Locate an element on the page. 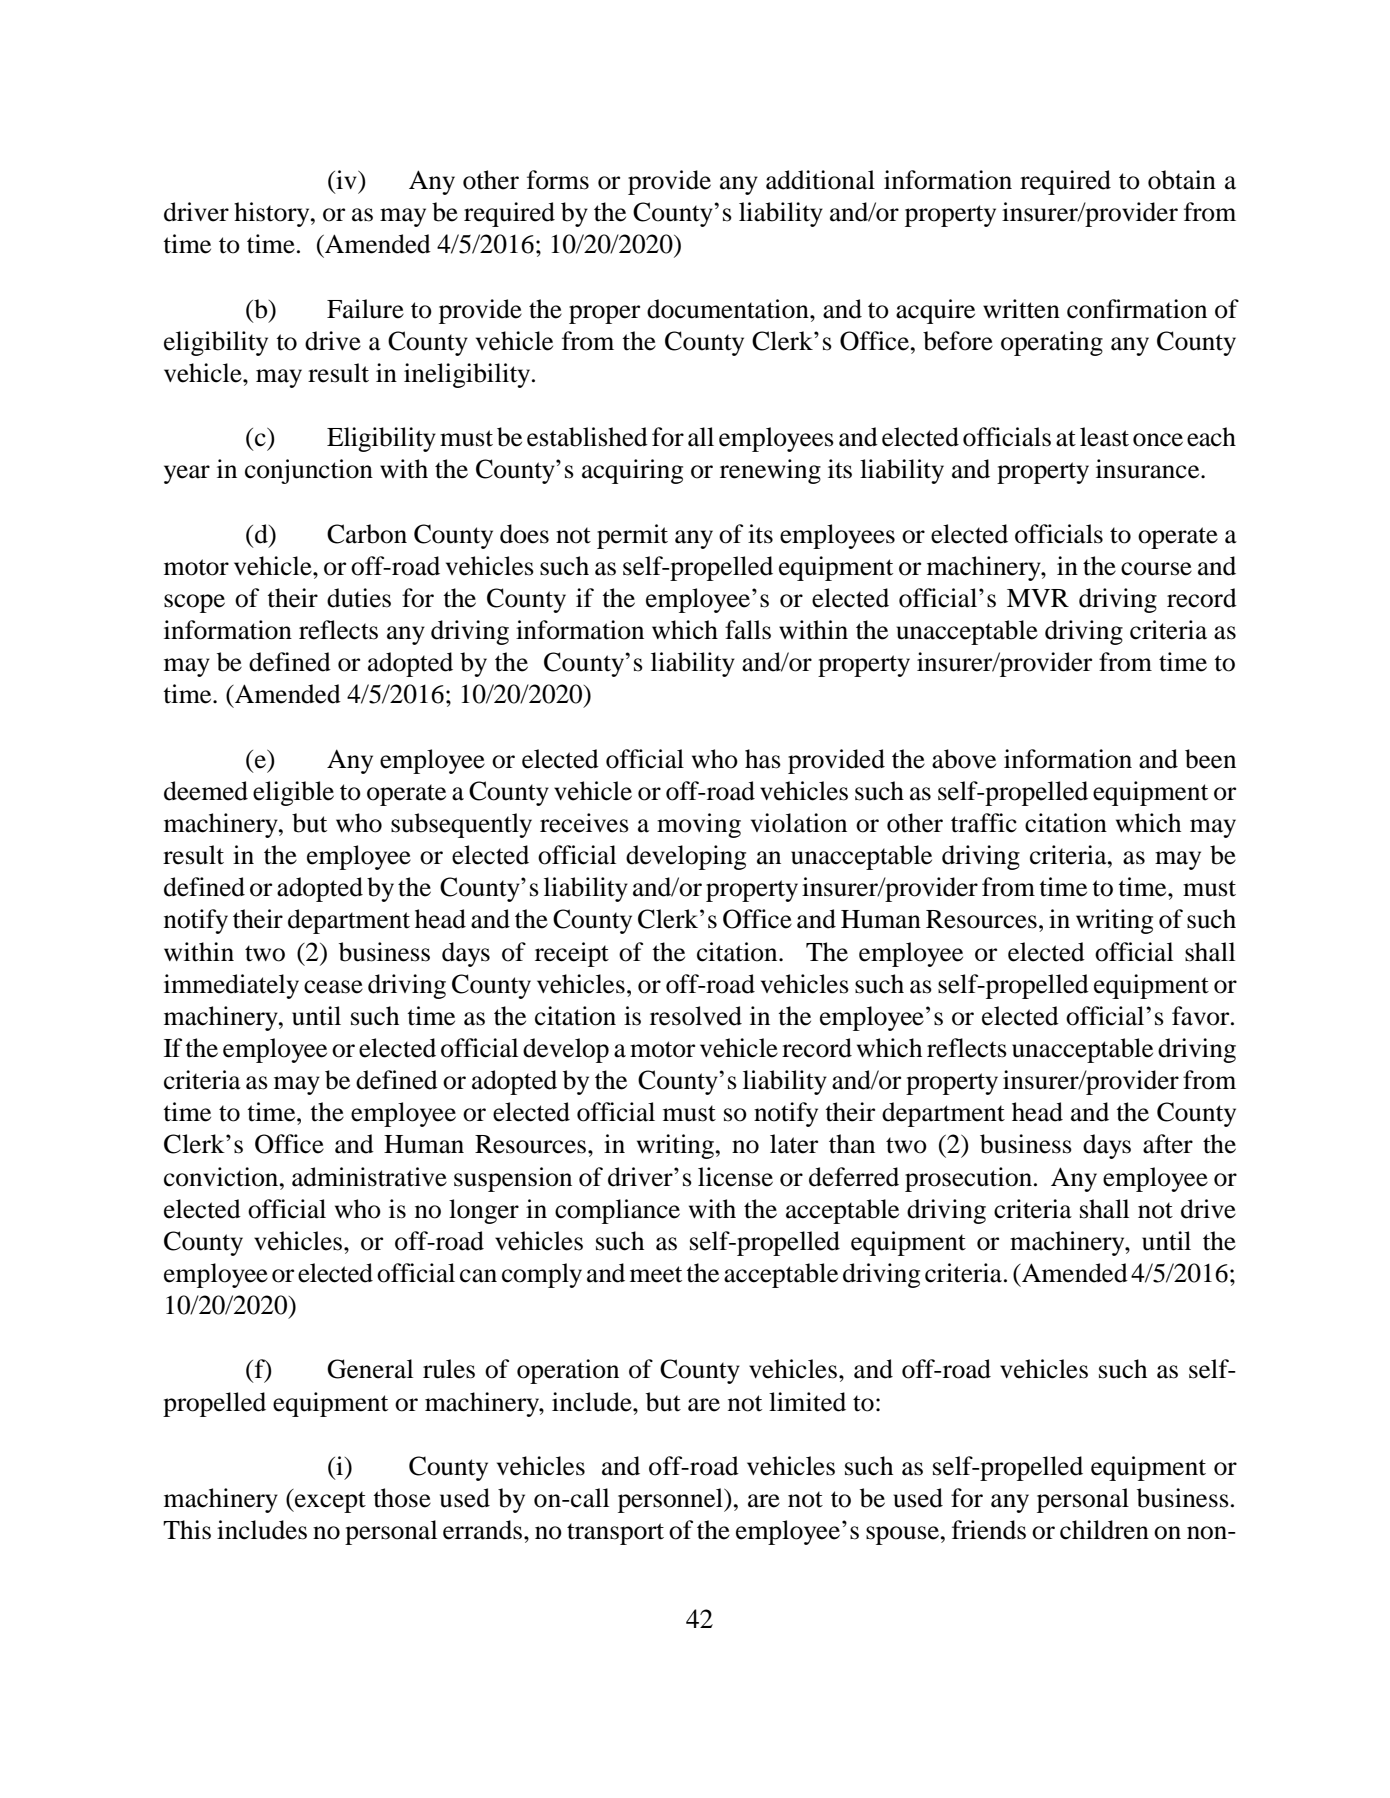 The height and width of the page is (1798, 1390). meet is located at coordinates (656, 1274).
